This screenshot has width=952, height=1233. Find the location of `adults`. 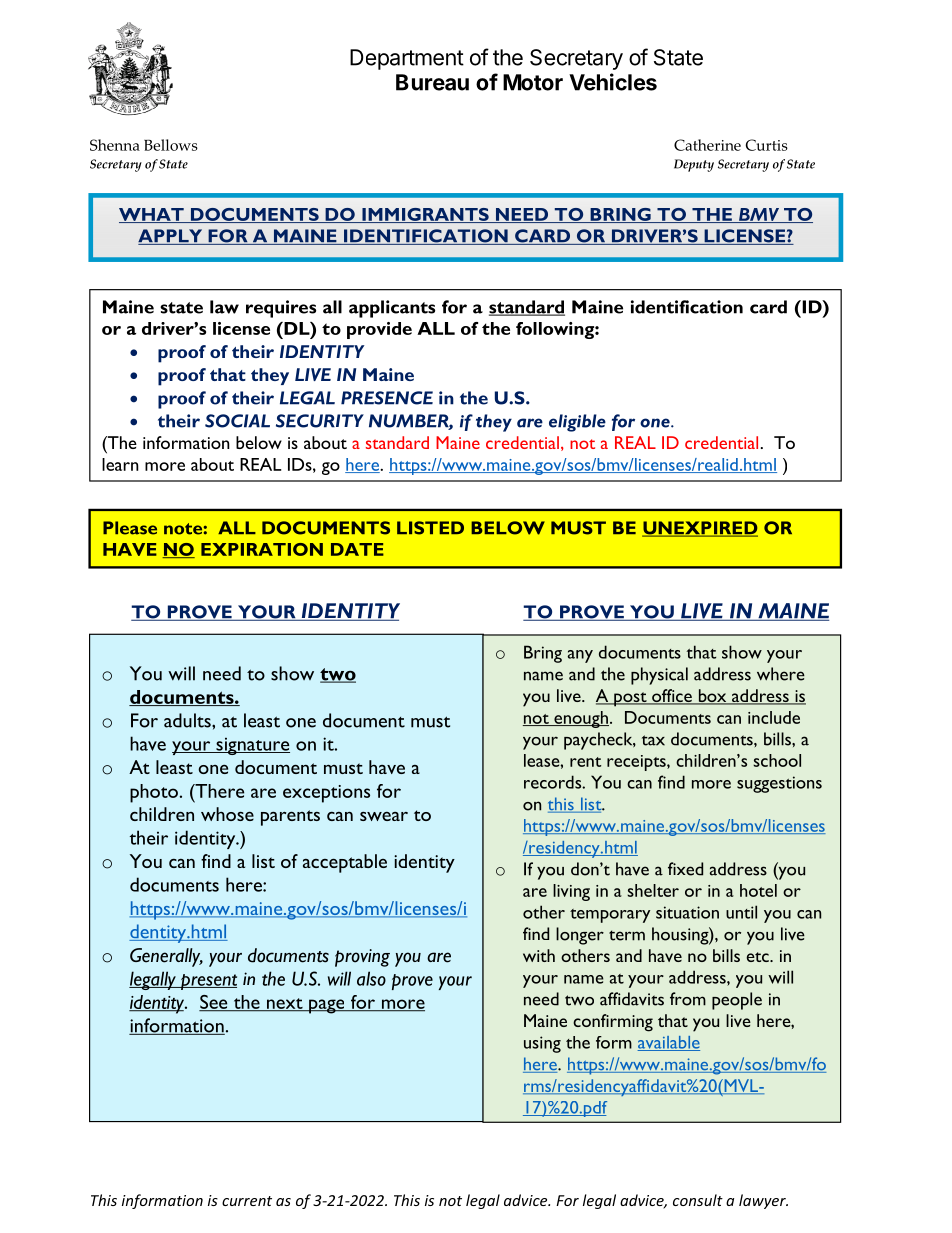

adults is located at coordinates (188, 720).
